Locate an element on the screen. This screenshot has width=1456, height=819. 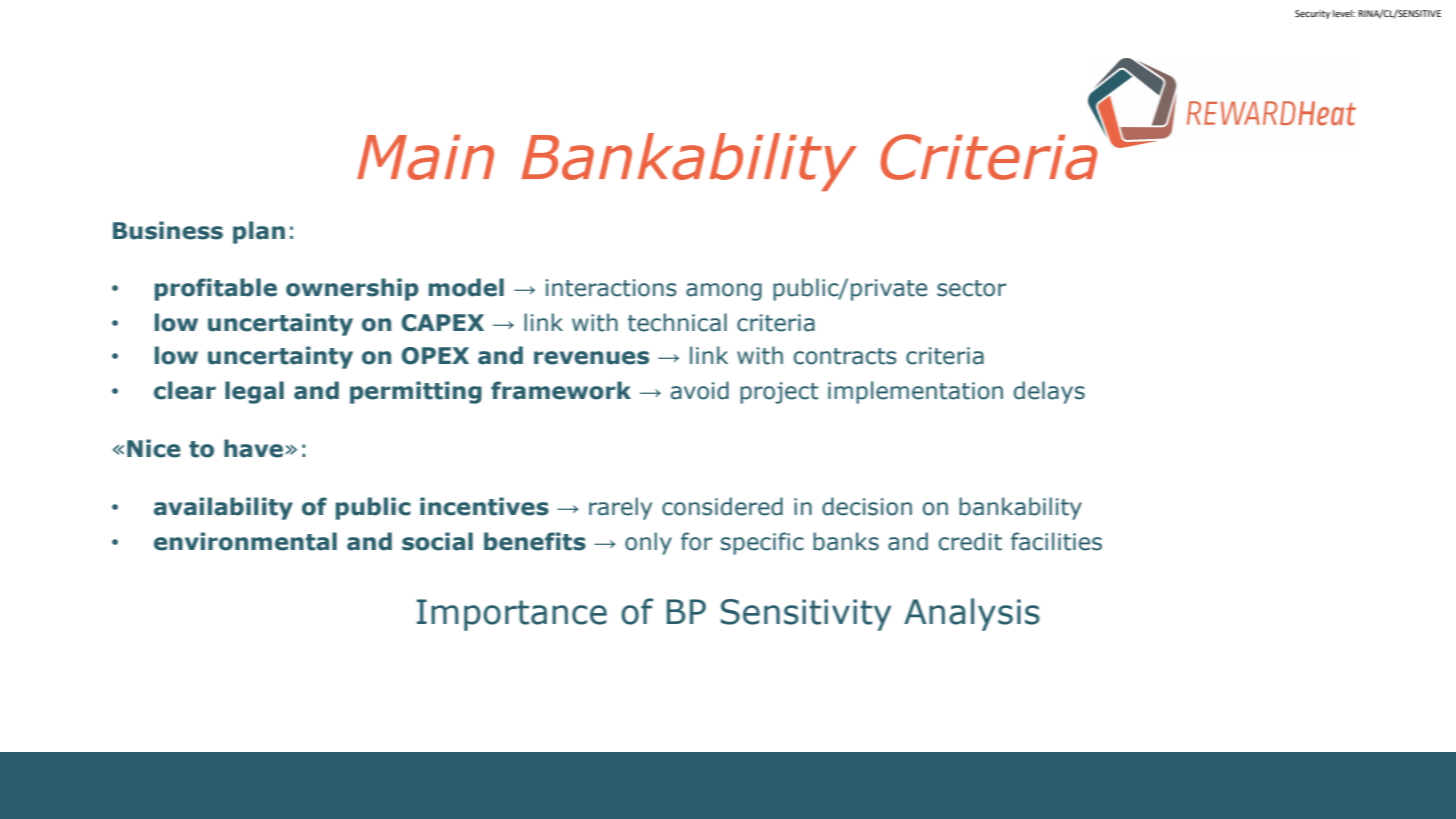
Main is located at coordinates (425, 157).
